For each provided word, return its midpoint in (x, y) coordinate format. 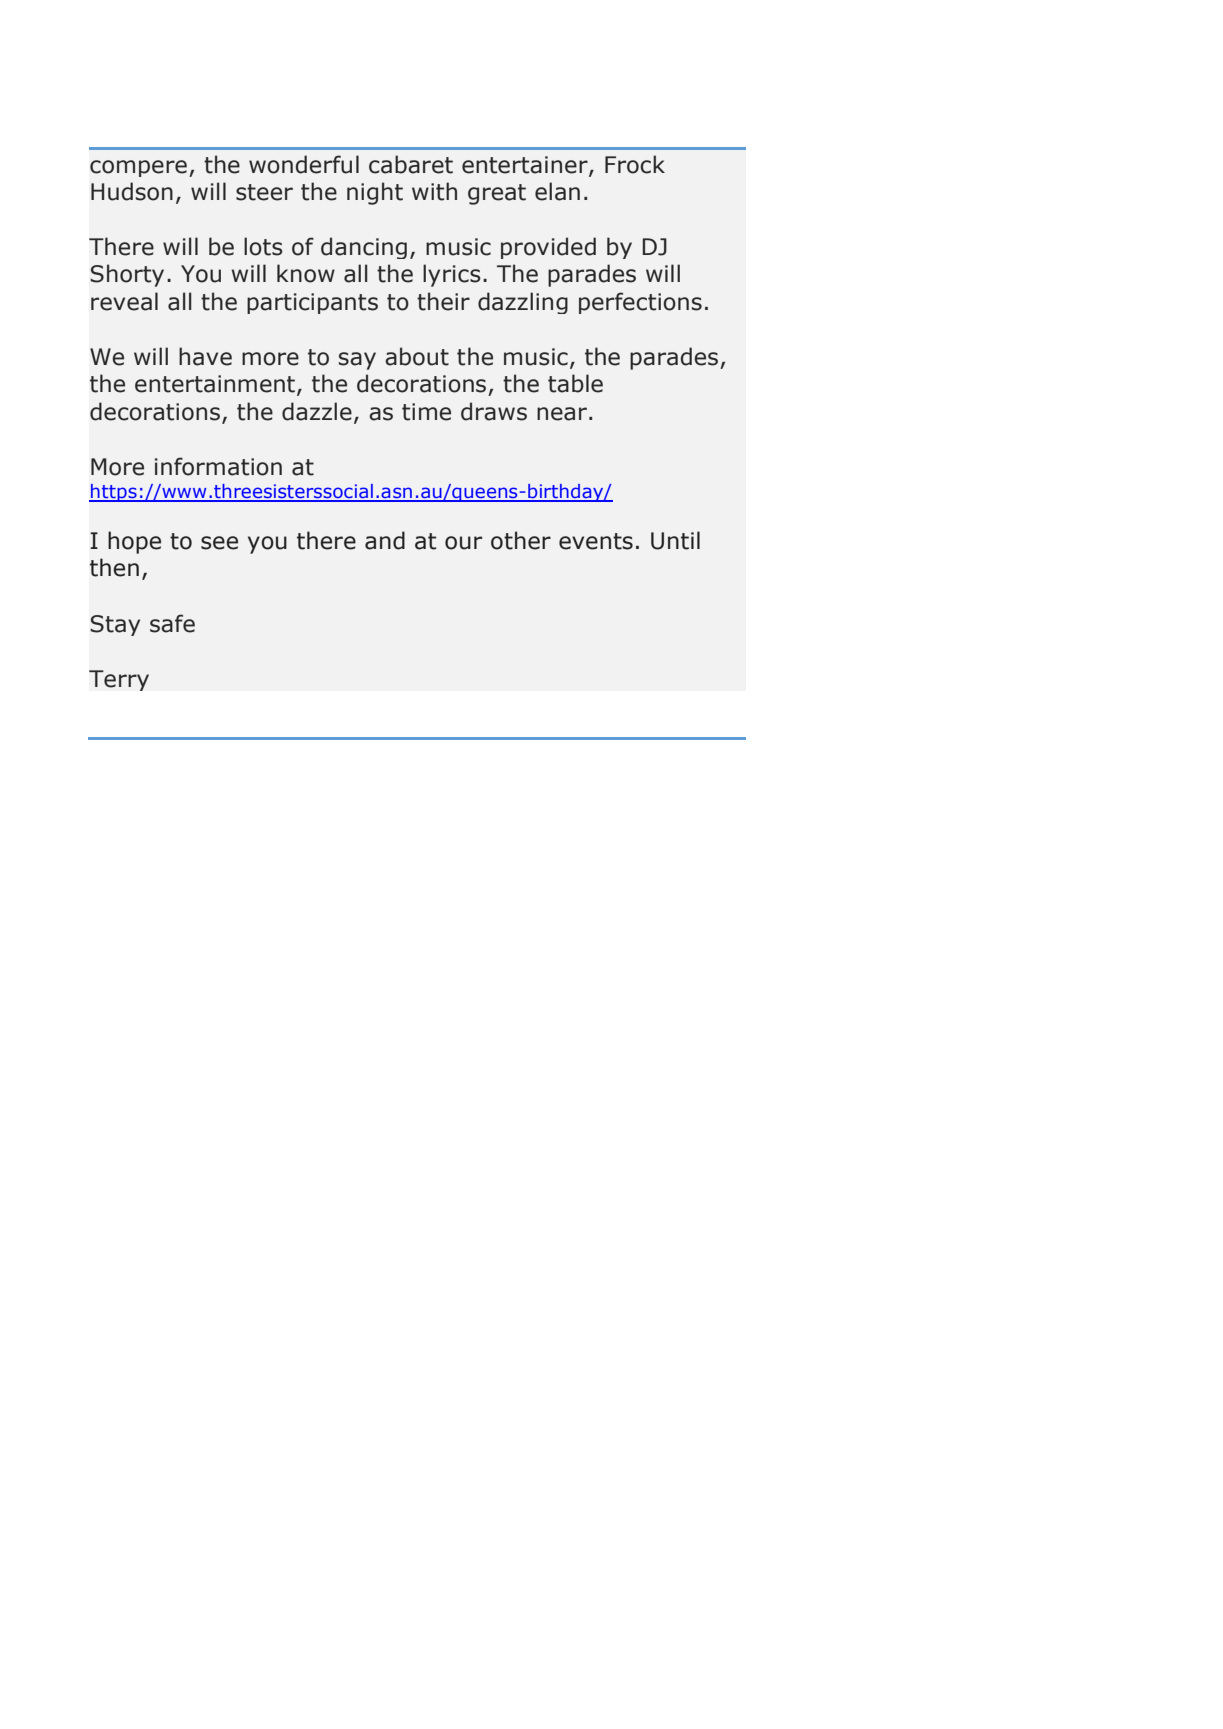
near (562, 414)
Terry (119, 680)
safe (172, 623)
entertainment (215, 384)
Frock (635, 164)
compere (138, 168)
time (426, 412)
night (375, 193)
